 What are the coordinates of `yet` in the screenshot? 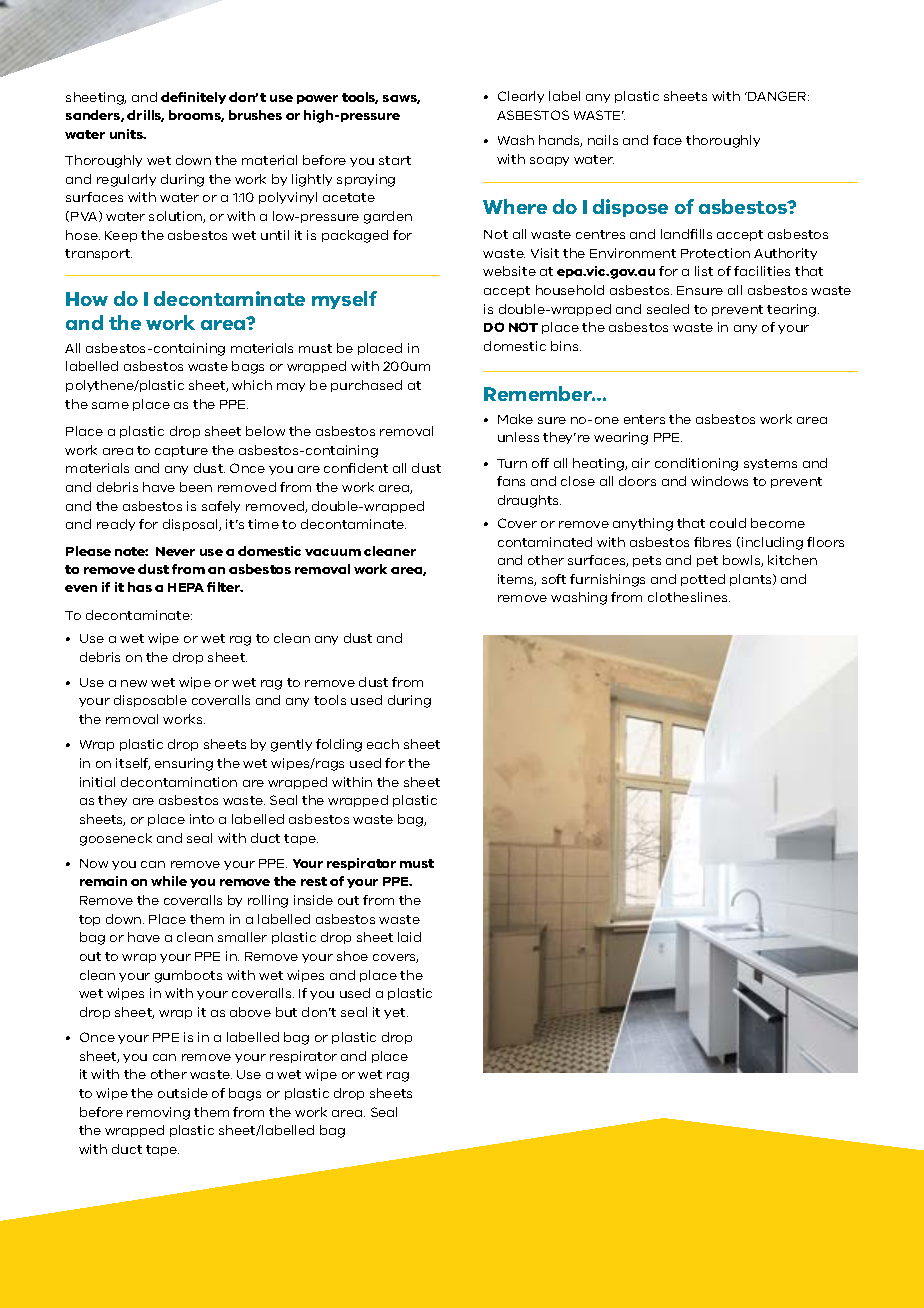 It's located at (396, 1013).
